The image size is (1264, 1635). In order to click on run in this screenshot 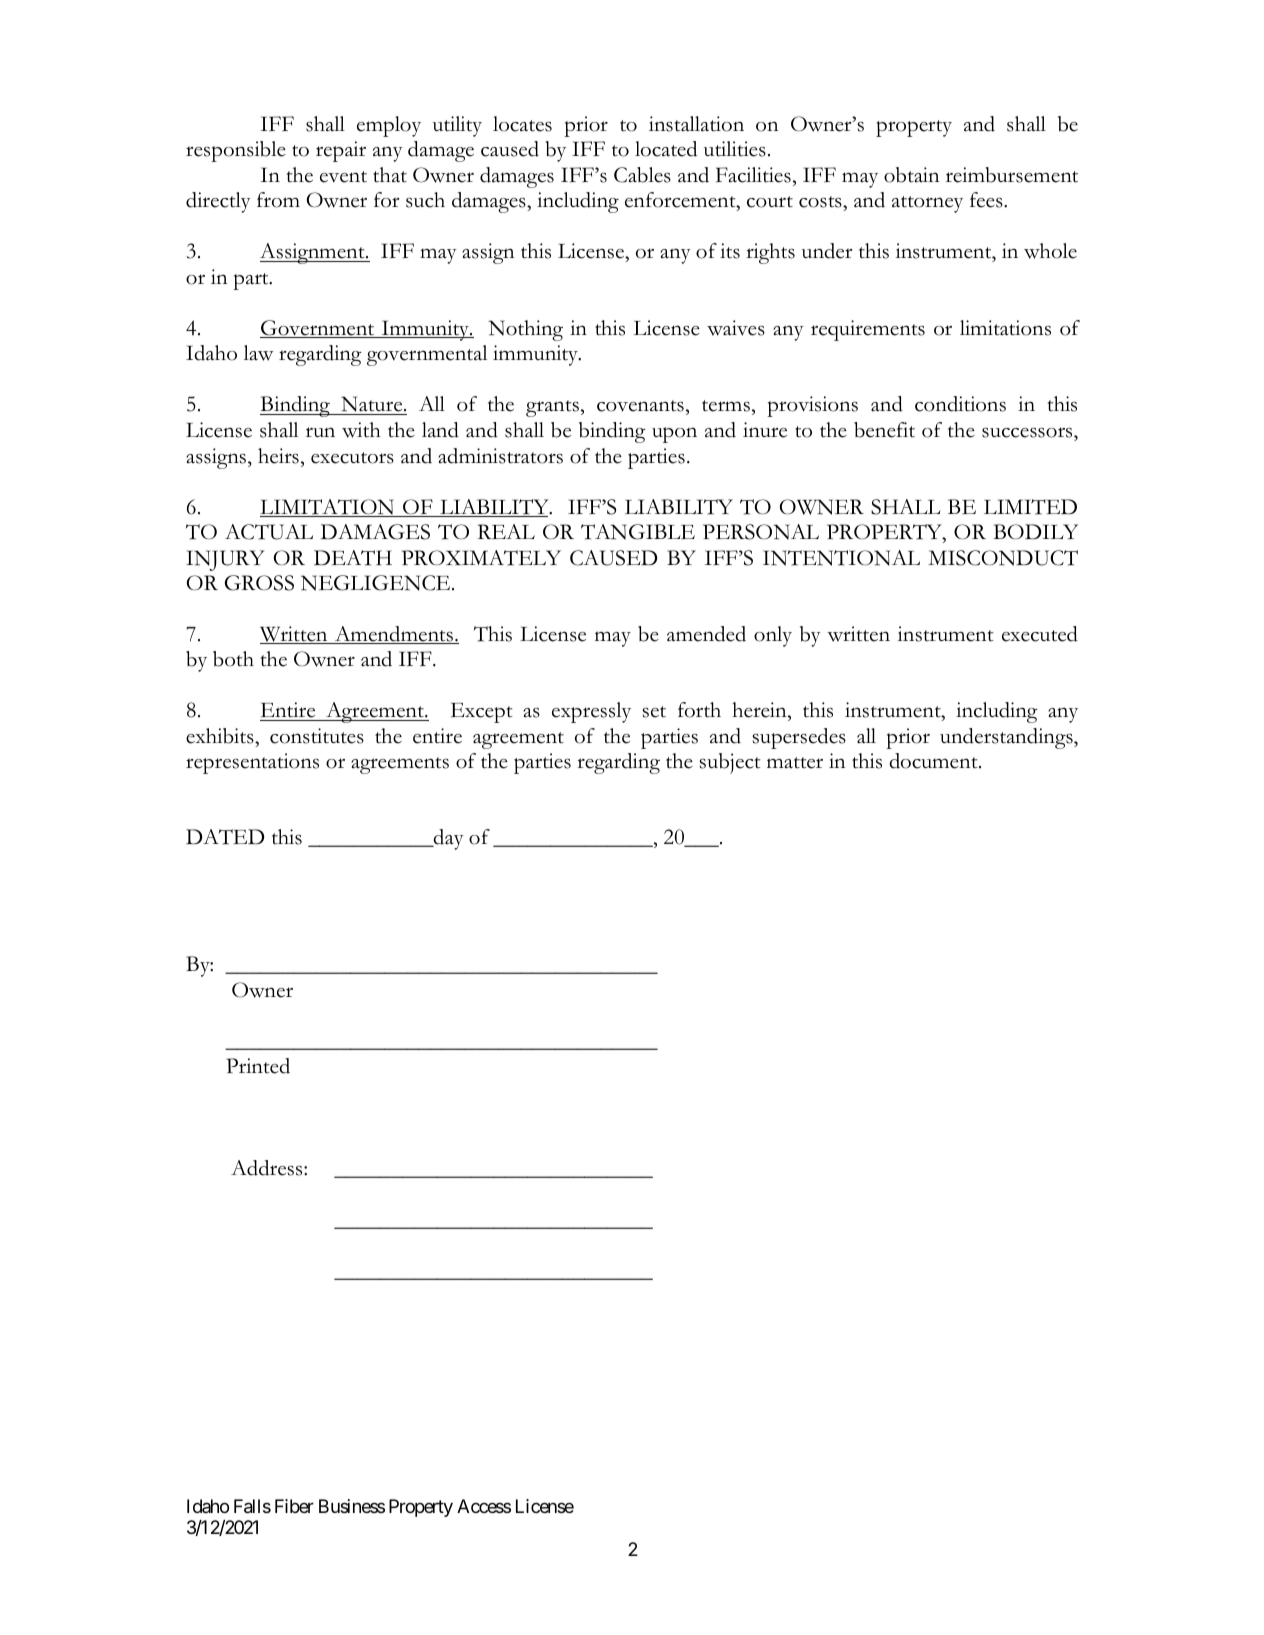, I will do `click(320, 432)`.
